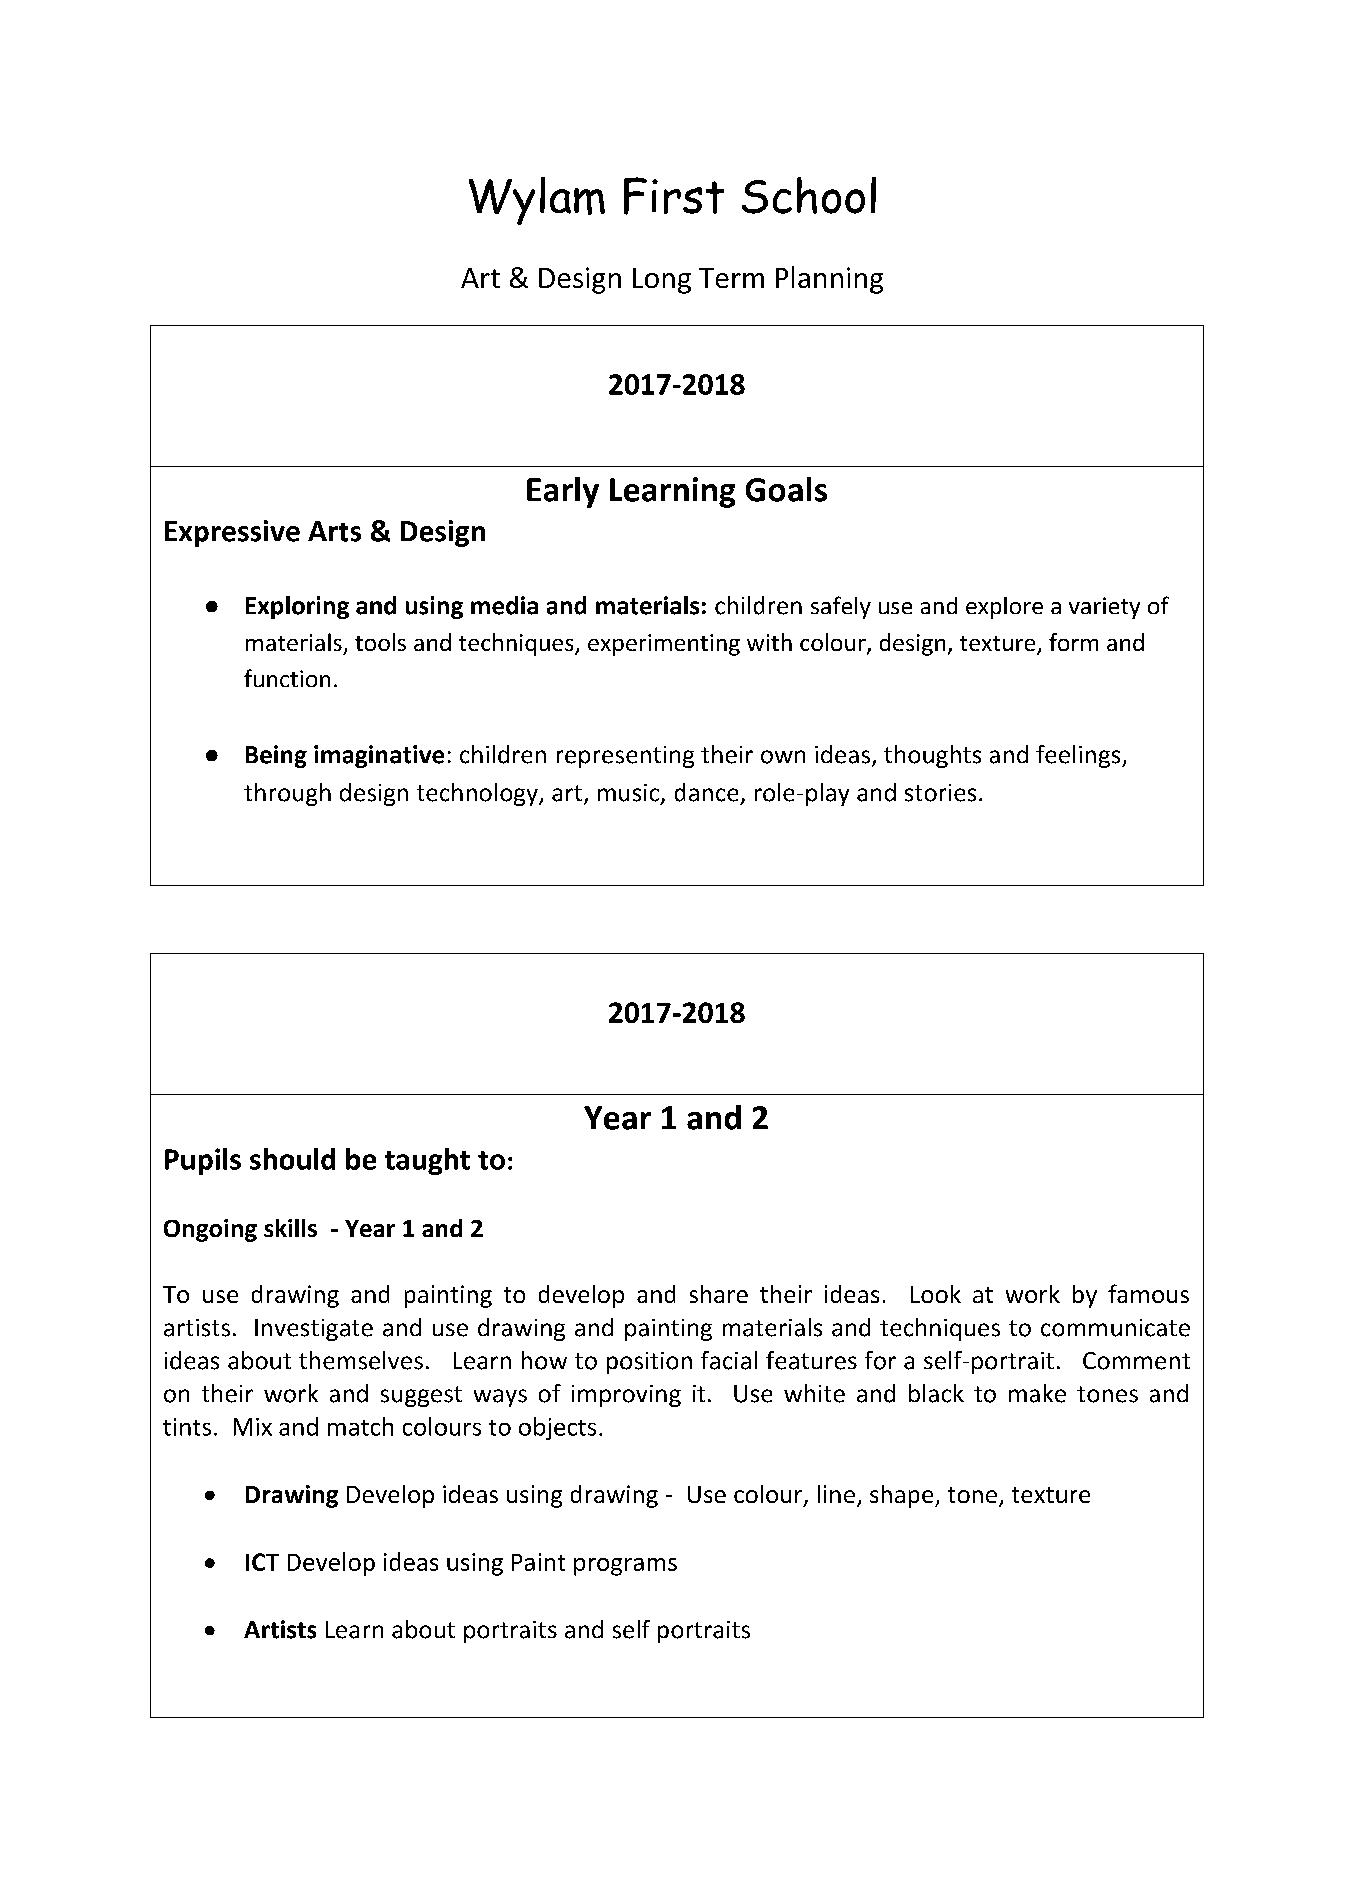 This image has width=1345, height=1902. What do you see at coordinates (1073, 642) in the image?
I see `form` at bounding box center [1073, 642].
